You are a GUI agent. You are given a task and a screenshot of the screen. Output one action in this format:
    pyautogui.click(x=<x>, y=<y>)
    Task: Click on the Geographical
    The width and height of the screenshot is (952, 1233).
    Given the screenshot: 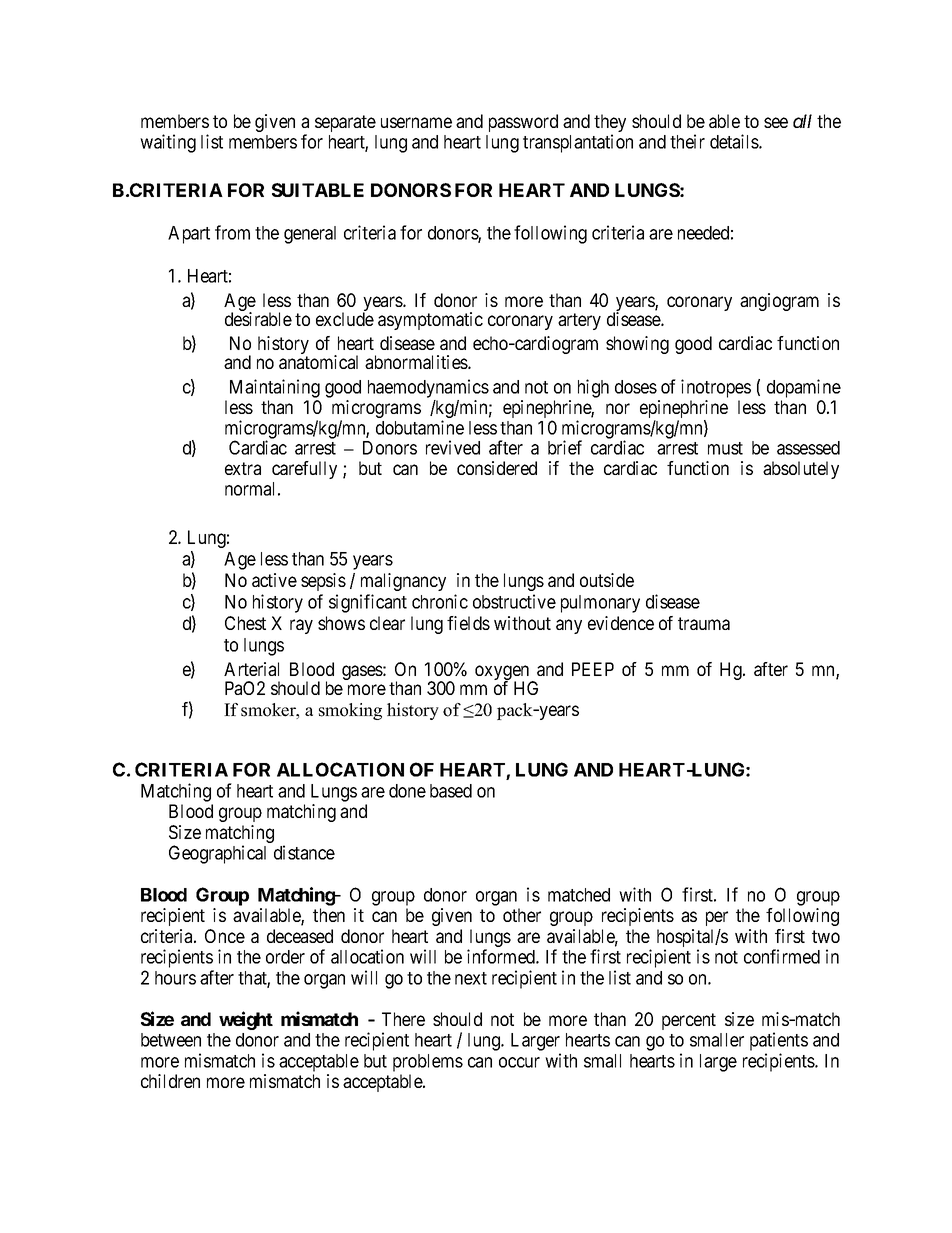 What is the action you would take?
    pyautogui.click(x=217, y=854)
